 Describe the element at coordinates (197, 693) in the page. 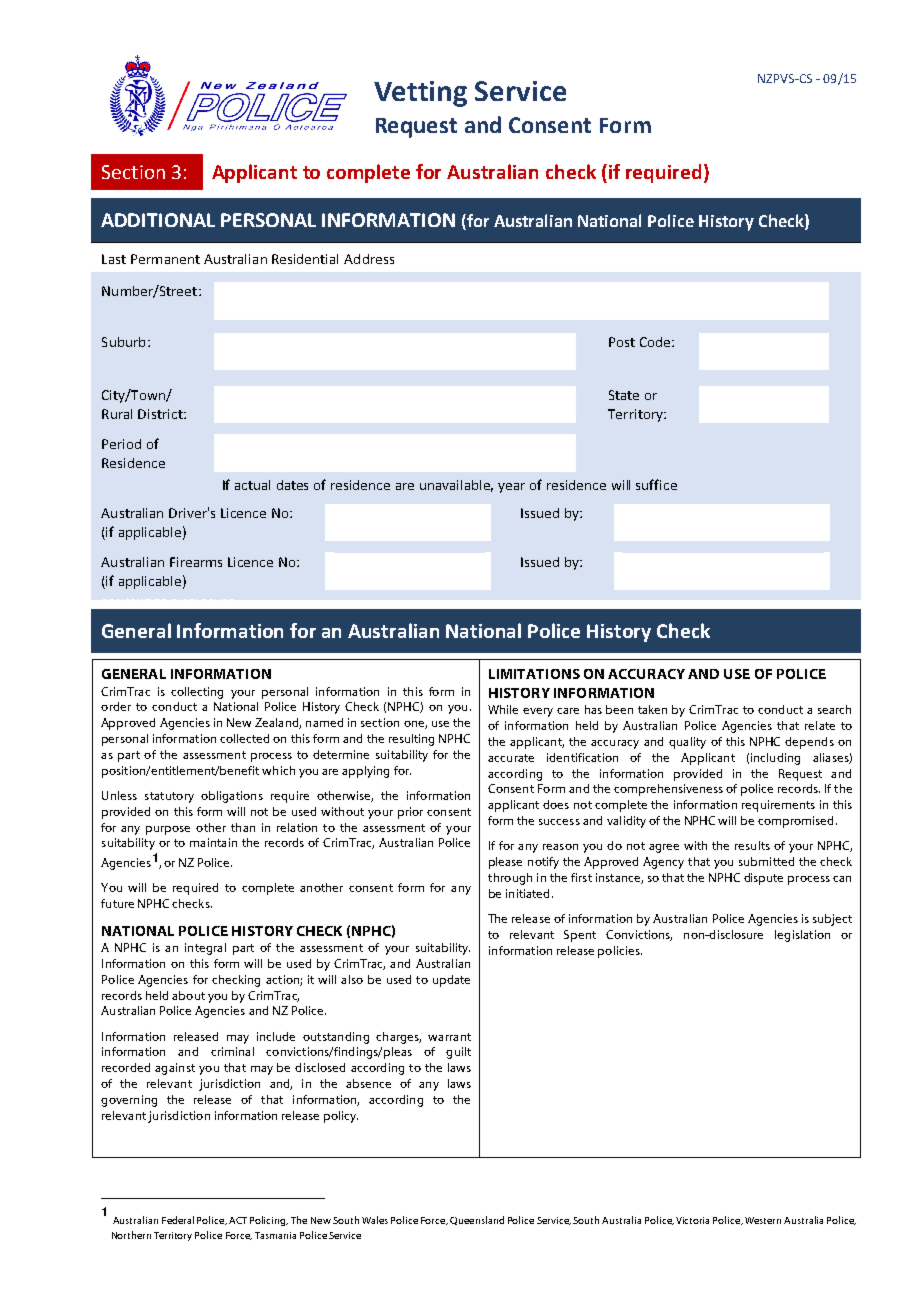

I see `collecting` at that location.
